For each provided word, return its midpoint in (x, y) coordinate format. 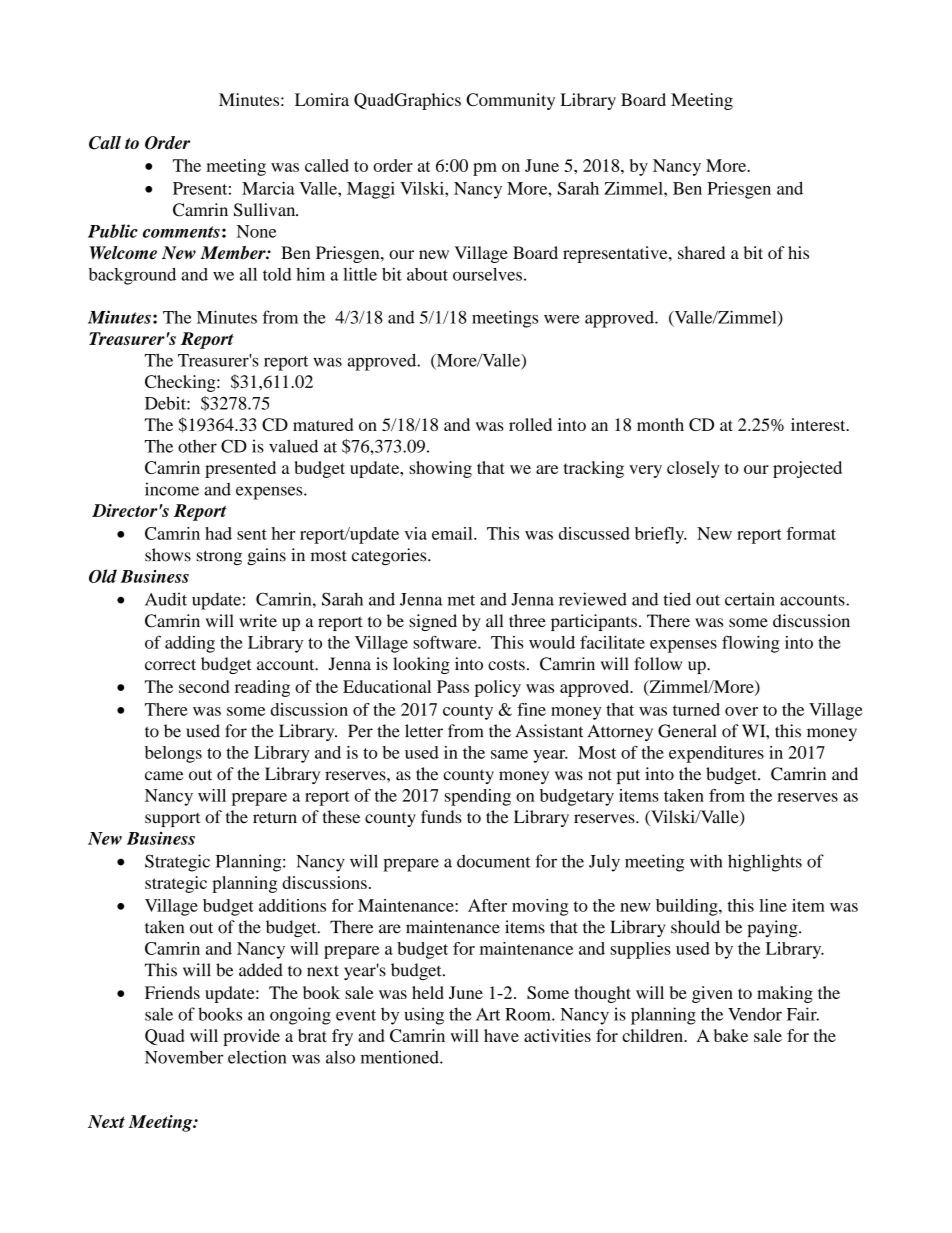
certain (750, 599)
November (184, 1057)
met (461, 600)
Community (510, 101)
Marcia (268, 188)
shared (701, 252)
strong (219, 557)
